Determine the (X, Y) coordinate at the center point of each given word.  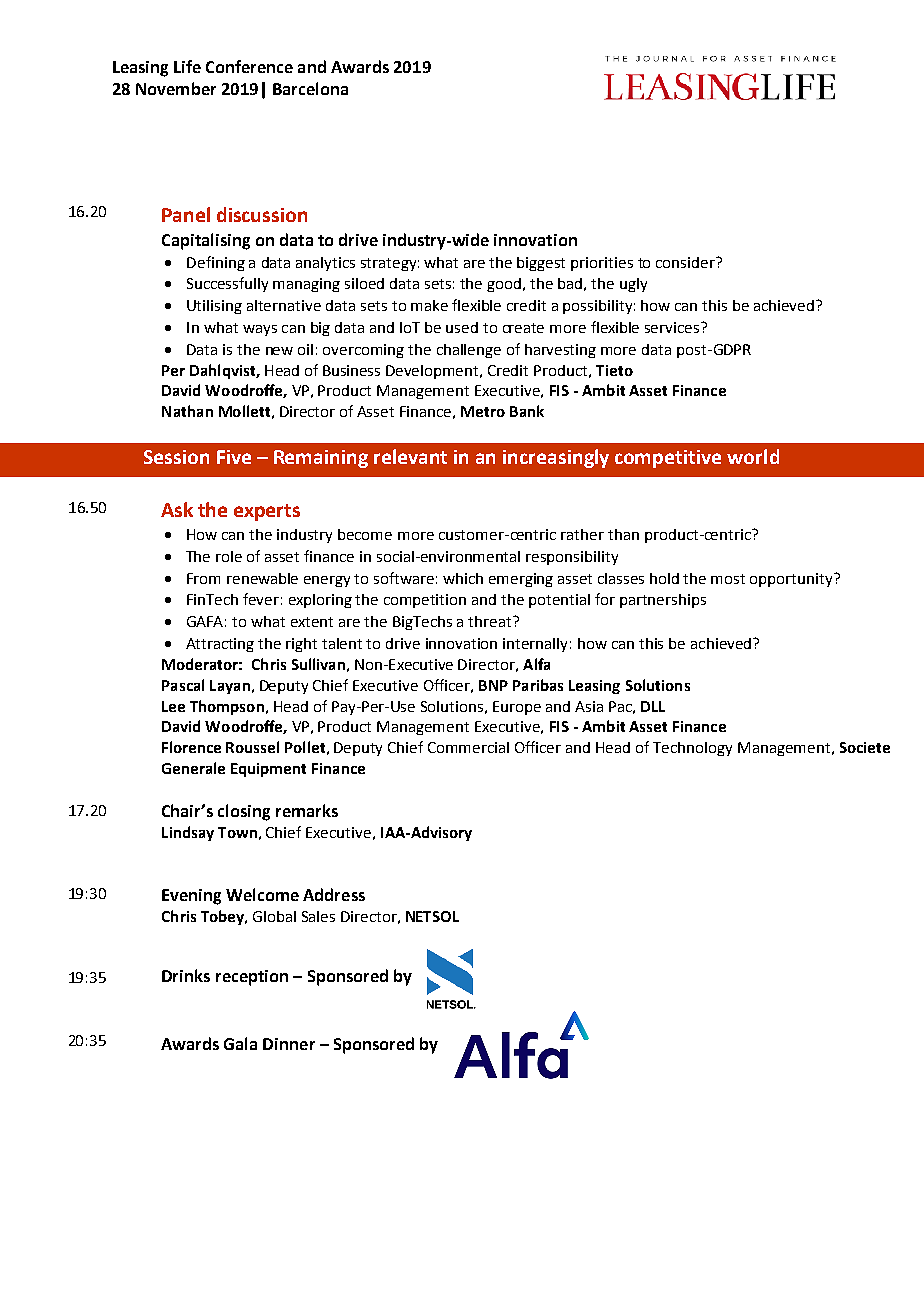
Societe (865, 747)
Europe (517, 708)
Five (234, 457)
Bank (527, 411)
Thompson (227, 707)
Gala (240, 1043)
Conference (249, 66)
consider (687, 262)
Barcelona (310, 88)
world (753, 456)
